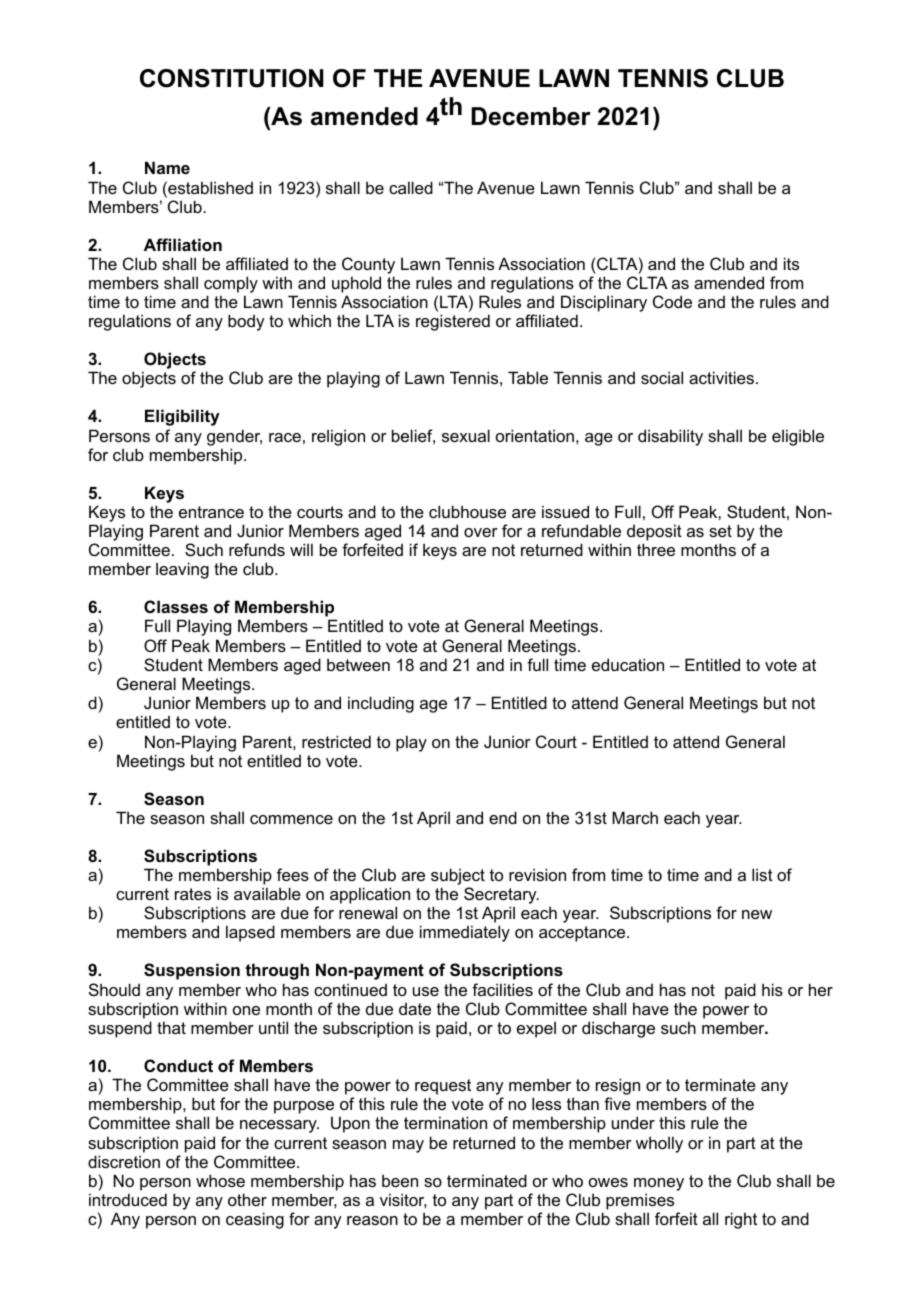 Image resolution: width=924 pixels, height=1308 pixels. What do you see at coordinates (220, 1180) in the page?
I see `whose` at bounding box center [220, 1180].
